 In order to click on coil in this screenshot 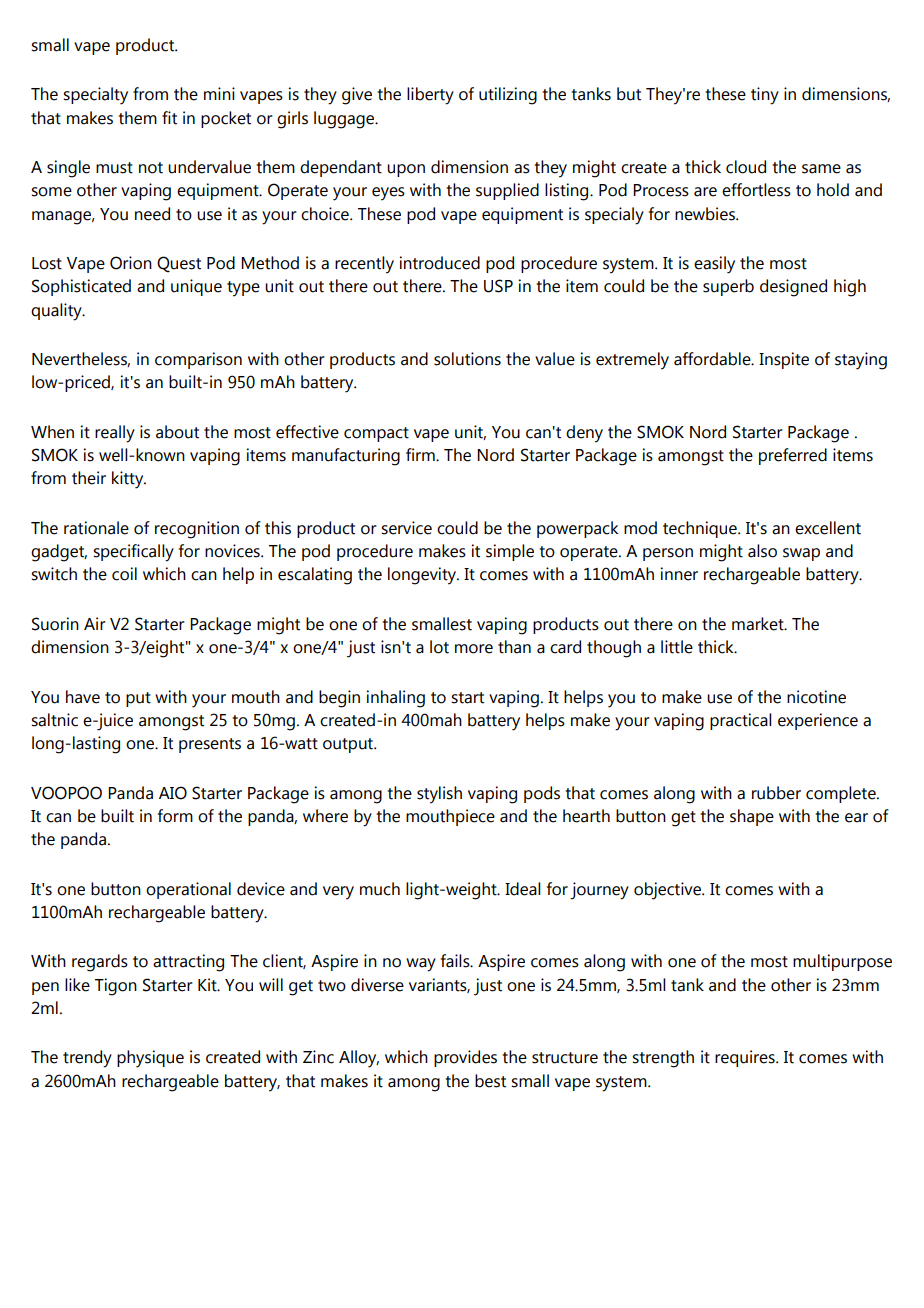, I will do `click(124, 574)`.
